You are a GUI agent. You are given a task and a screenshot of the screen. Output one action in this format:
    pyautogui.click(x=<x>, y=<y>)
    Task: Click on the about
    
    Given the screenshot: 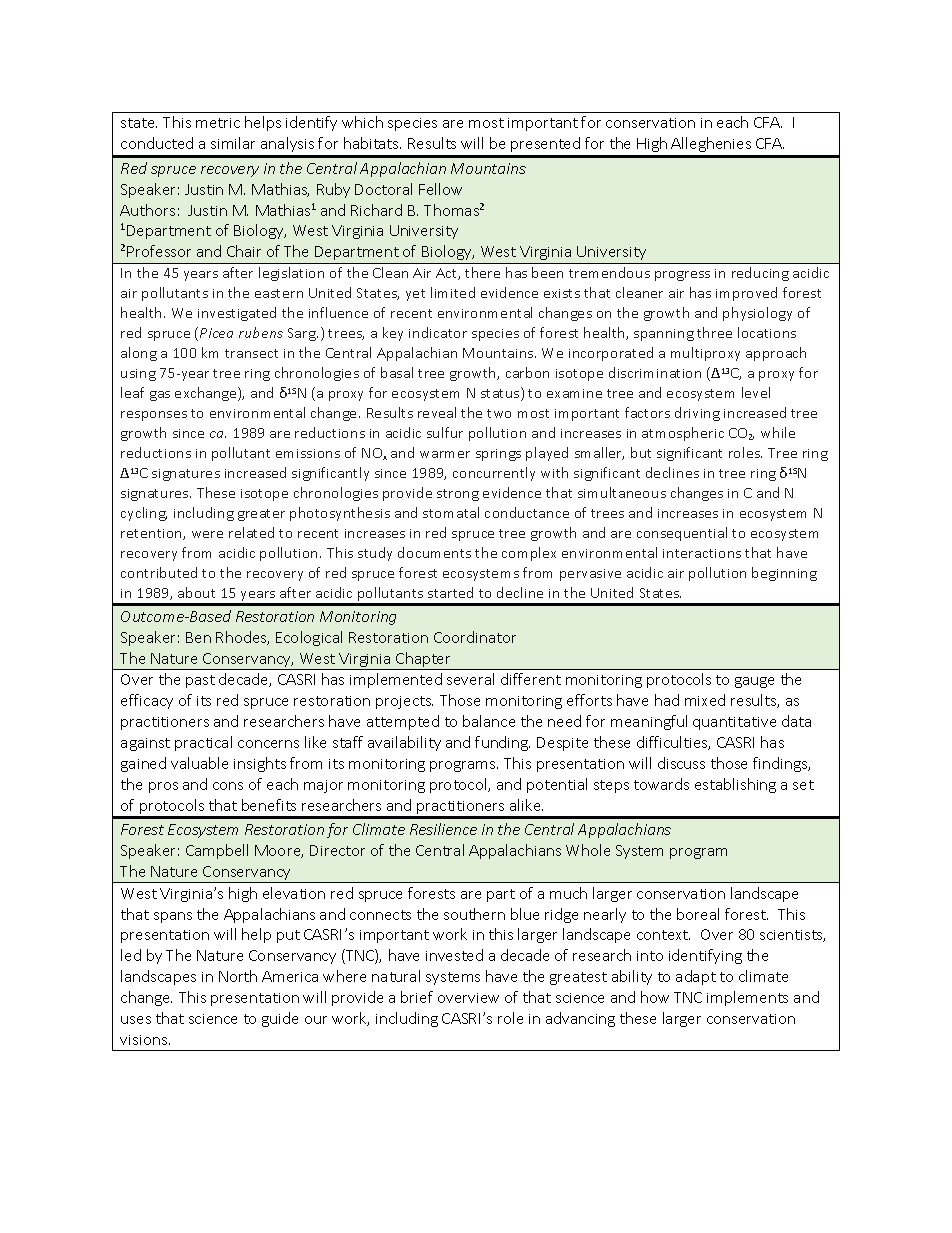 What is the action you would take?
    pyautogui.click(x=196, y=592)
